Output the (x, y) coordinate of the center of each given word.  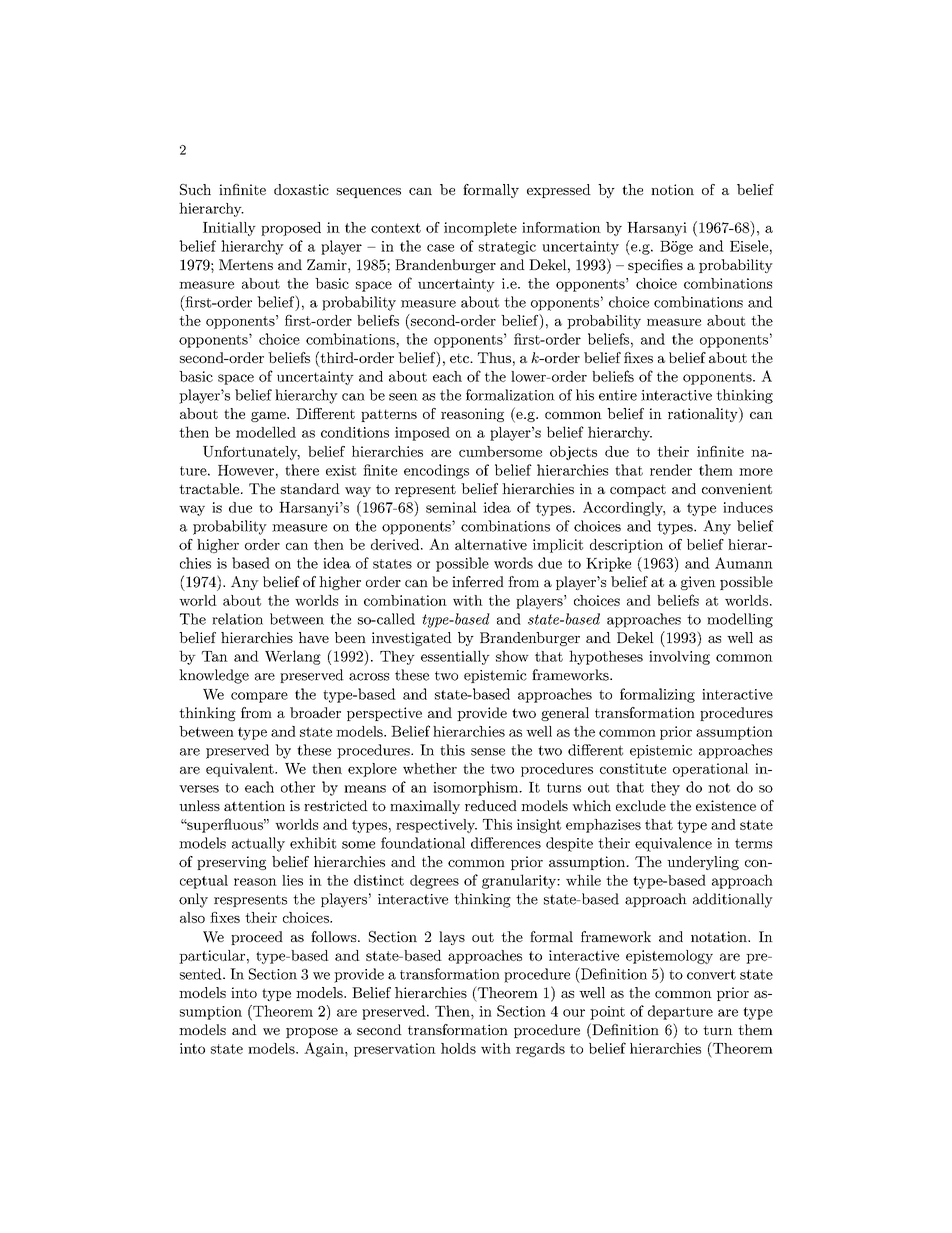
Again (325, 1049)
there (302, 470)
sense (488, 752)
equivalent (241, 770)
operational (711, 770)
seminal (451, 507)
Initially (229, 229)
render (671, 470)
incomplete (480, 229)
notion (672, 189)
